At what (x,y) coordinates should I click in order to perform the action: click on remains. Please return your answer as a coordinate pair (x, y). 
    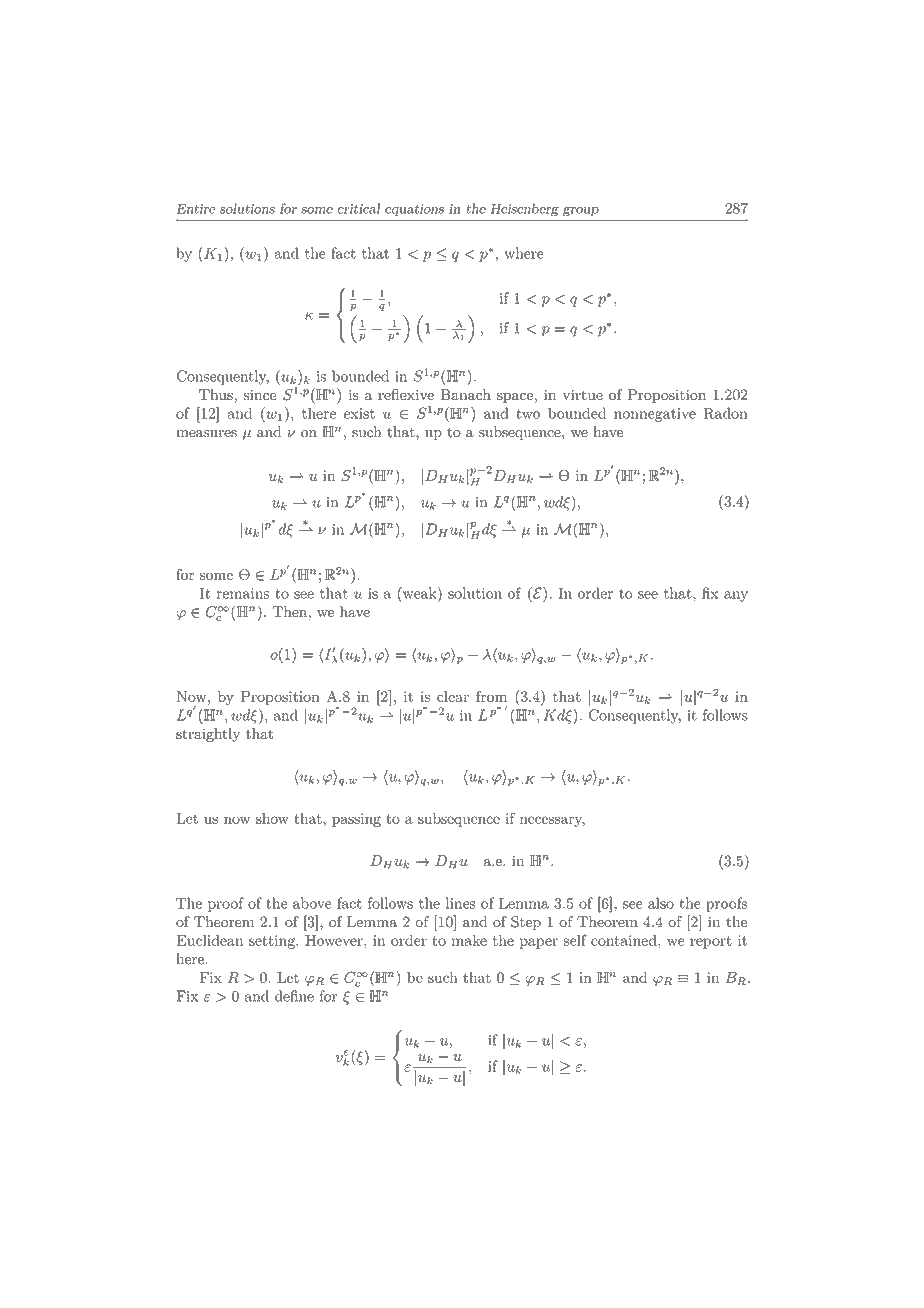
    Looking at the image, I should click on (243, 593).
